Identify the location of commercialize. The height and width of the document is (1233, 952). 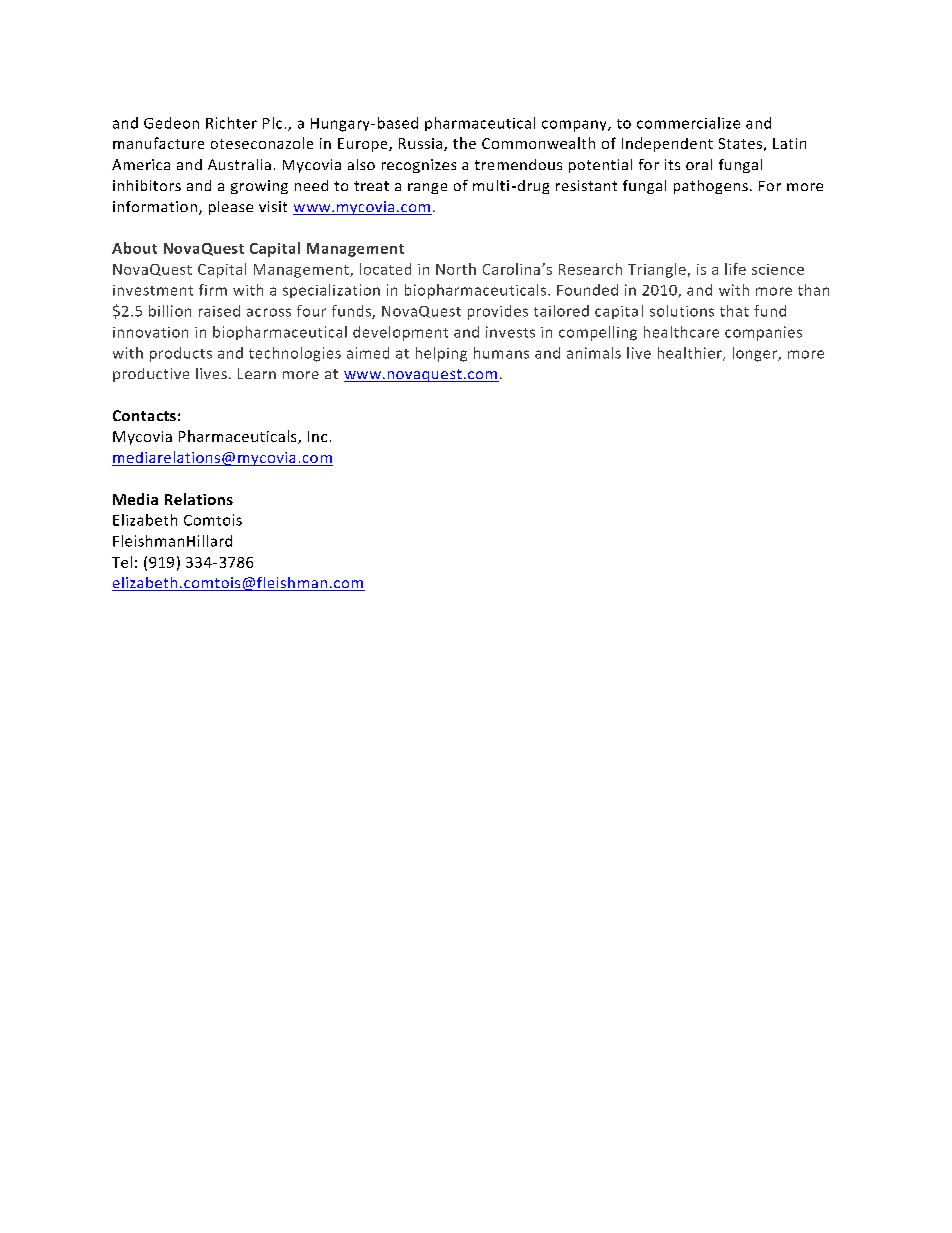
(688, 123).
